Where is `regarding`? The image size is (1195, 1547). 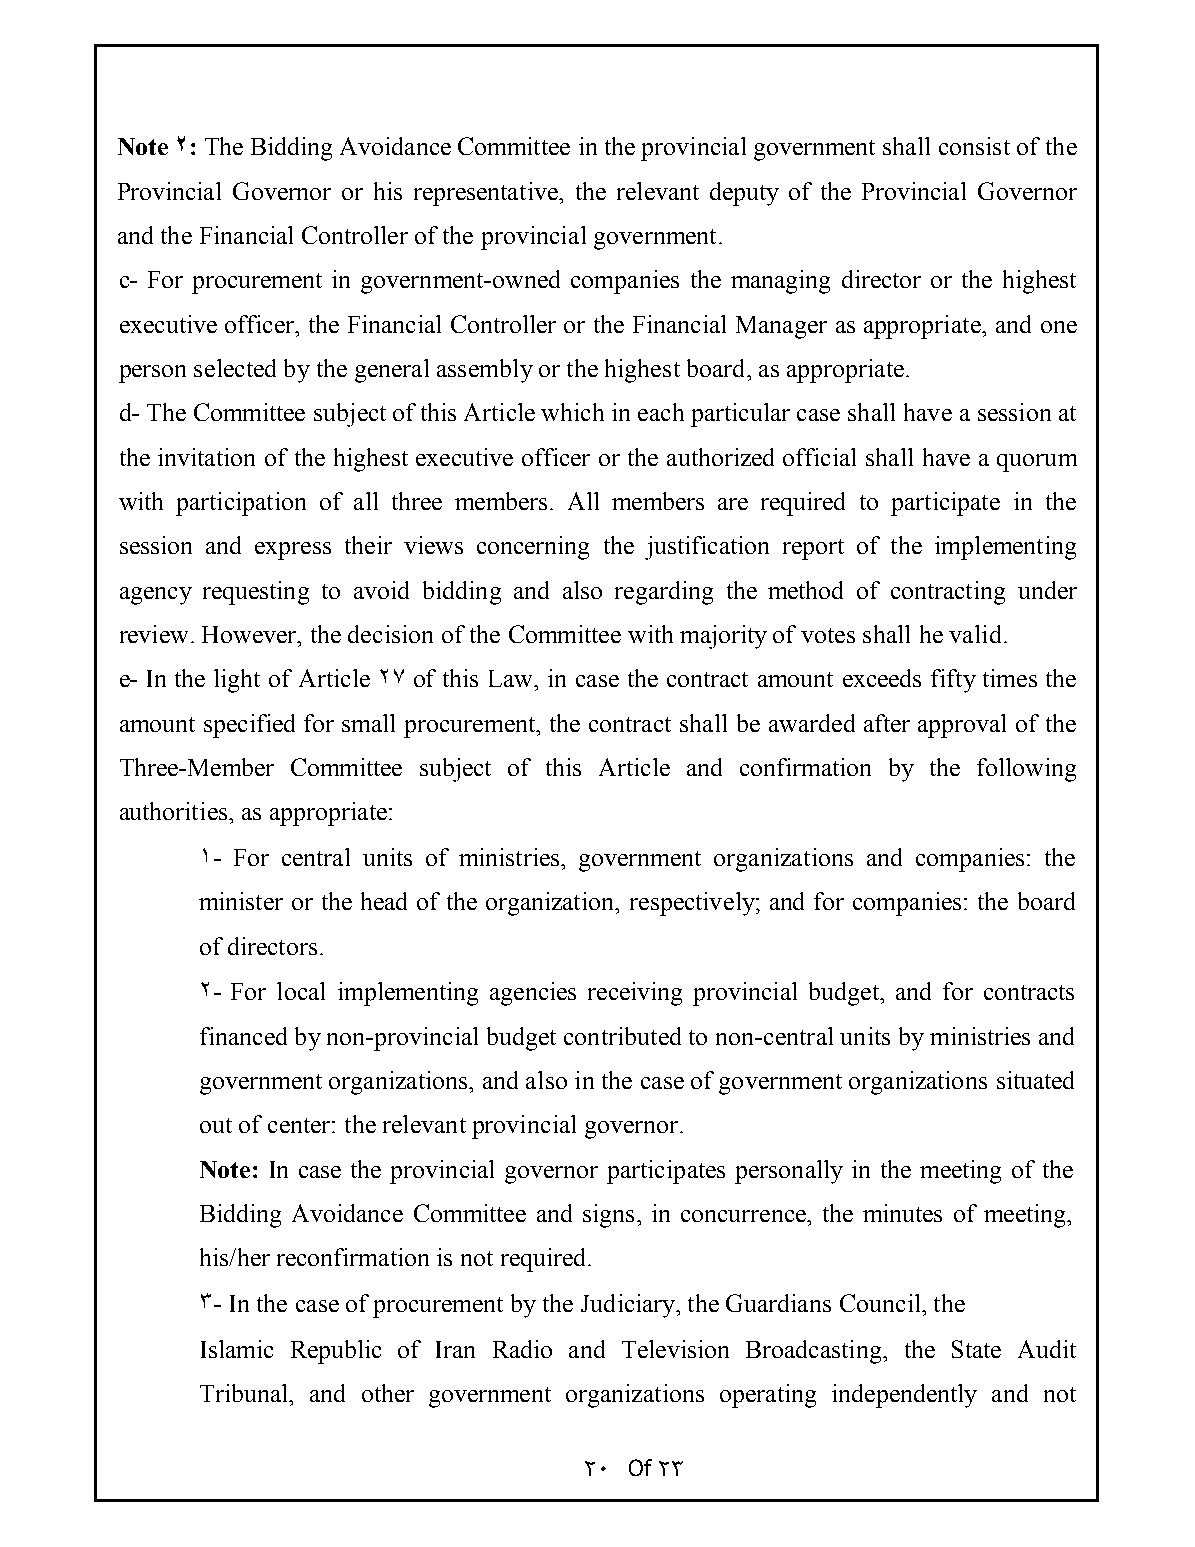 regarding is located at coordinates (664, 593).
